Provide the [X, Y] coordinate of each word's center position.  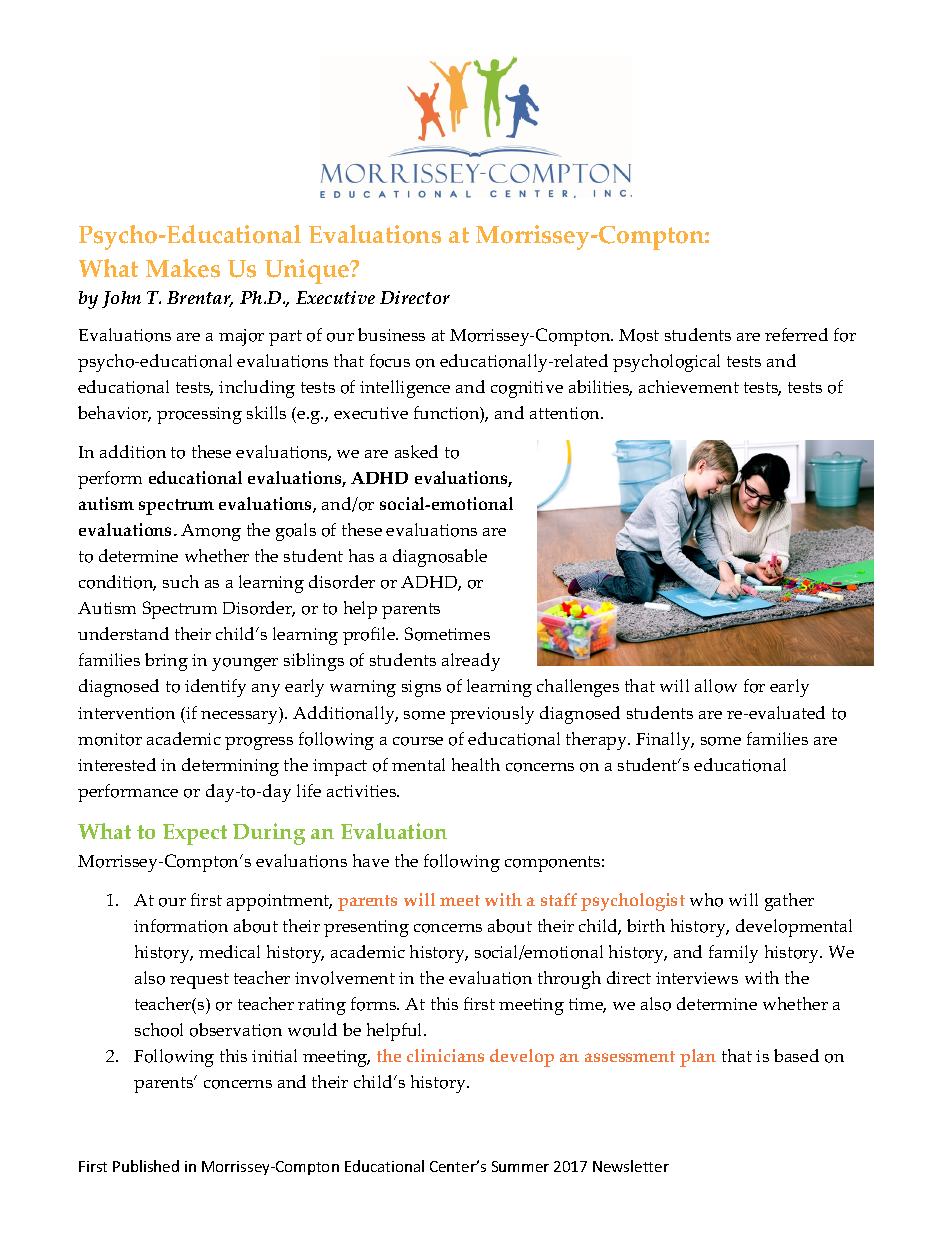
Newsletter [631, 1166]
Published [146, 1166]
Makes [183, 268]
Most [639, 335]
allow [716, 686]
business [391, 334]
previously [492, 715]
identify [215, 688]
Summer [520, 1166]
